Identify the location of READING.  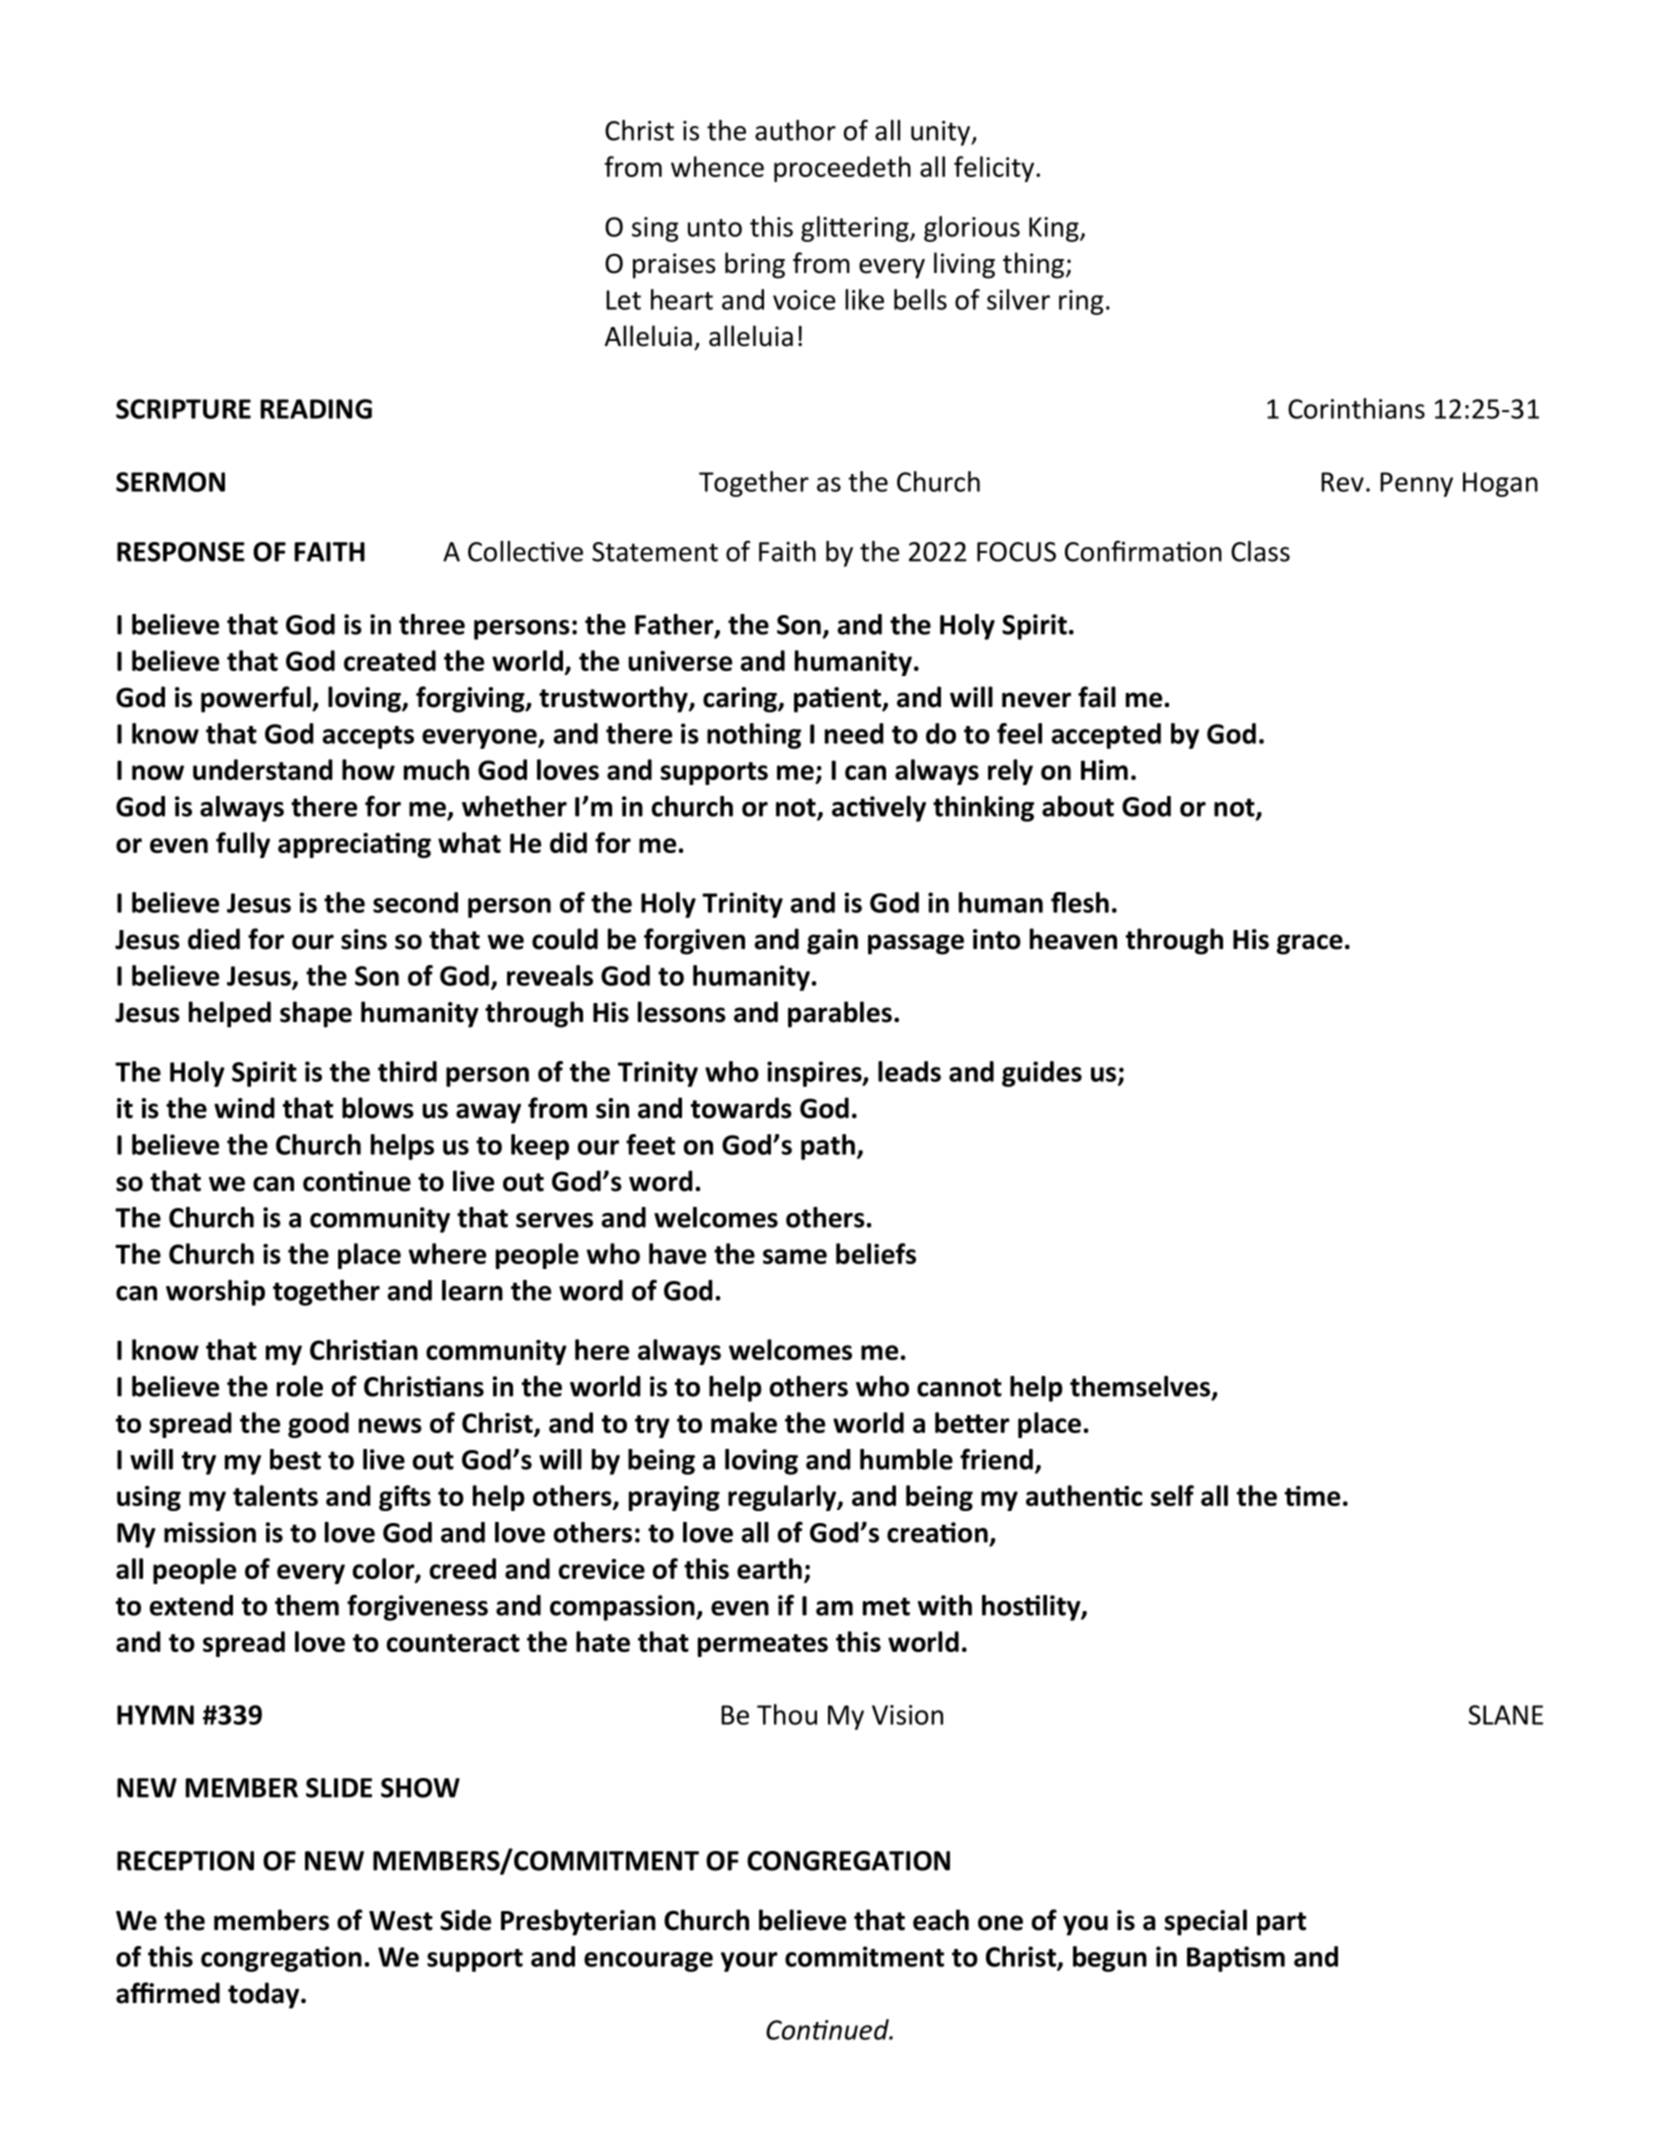
(316, 409).
